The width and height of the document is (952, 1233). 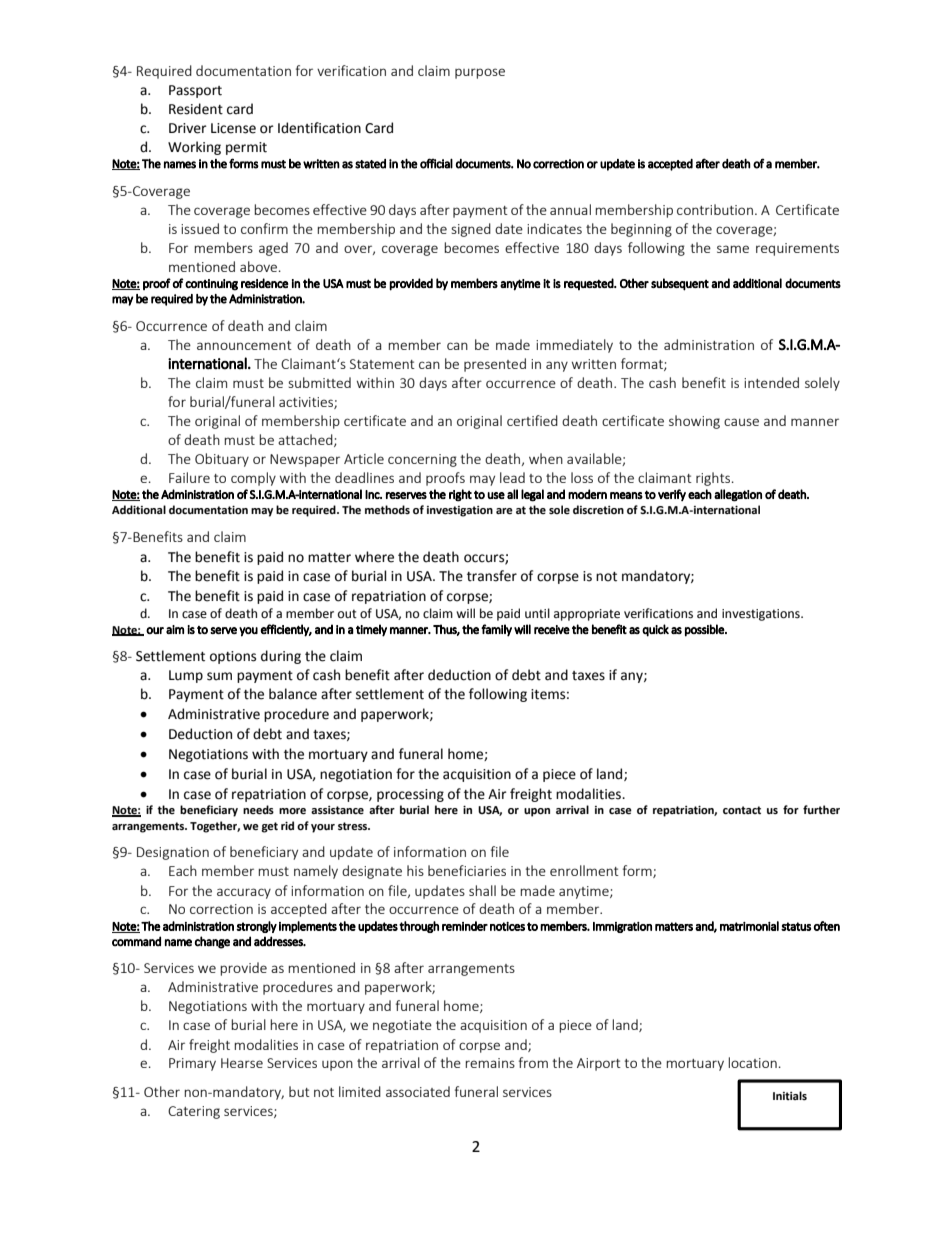 What do you see at coordinates (242, 1063) in the document?
I see `Hearse` at bounding box center [242, 1063].
